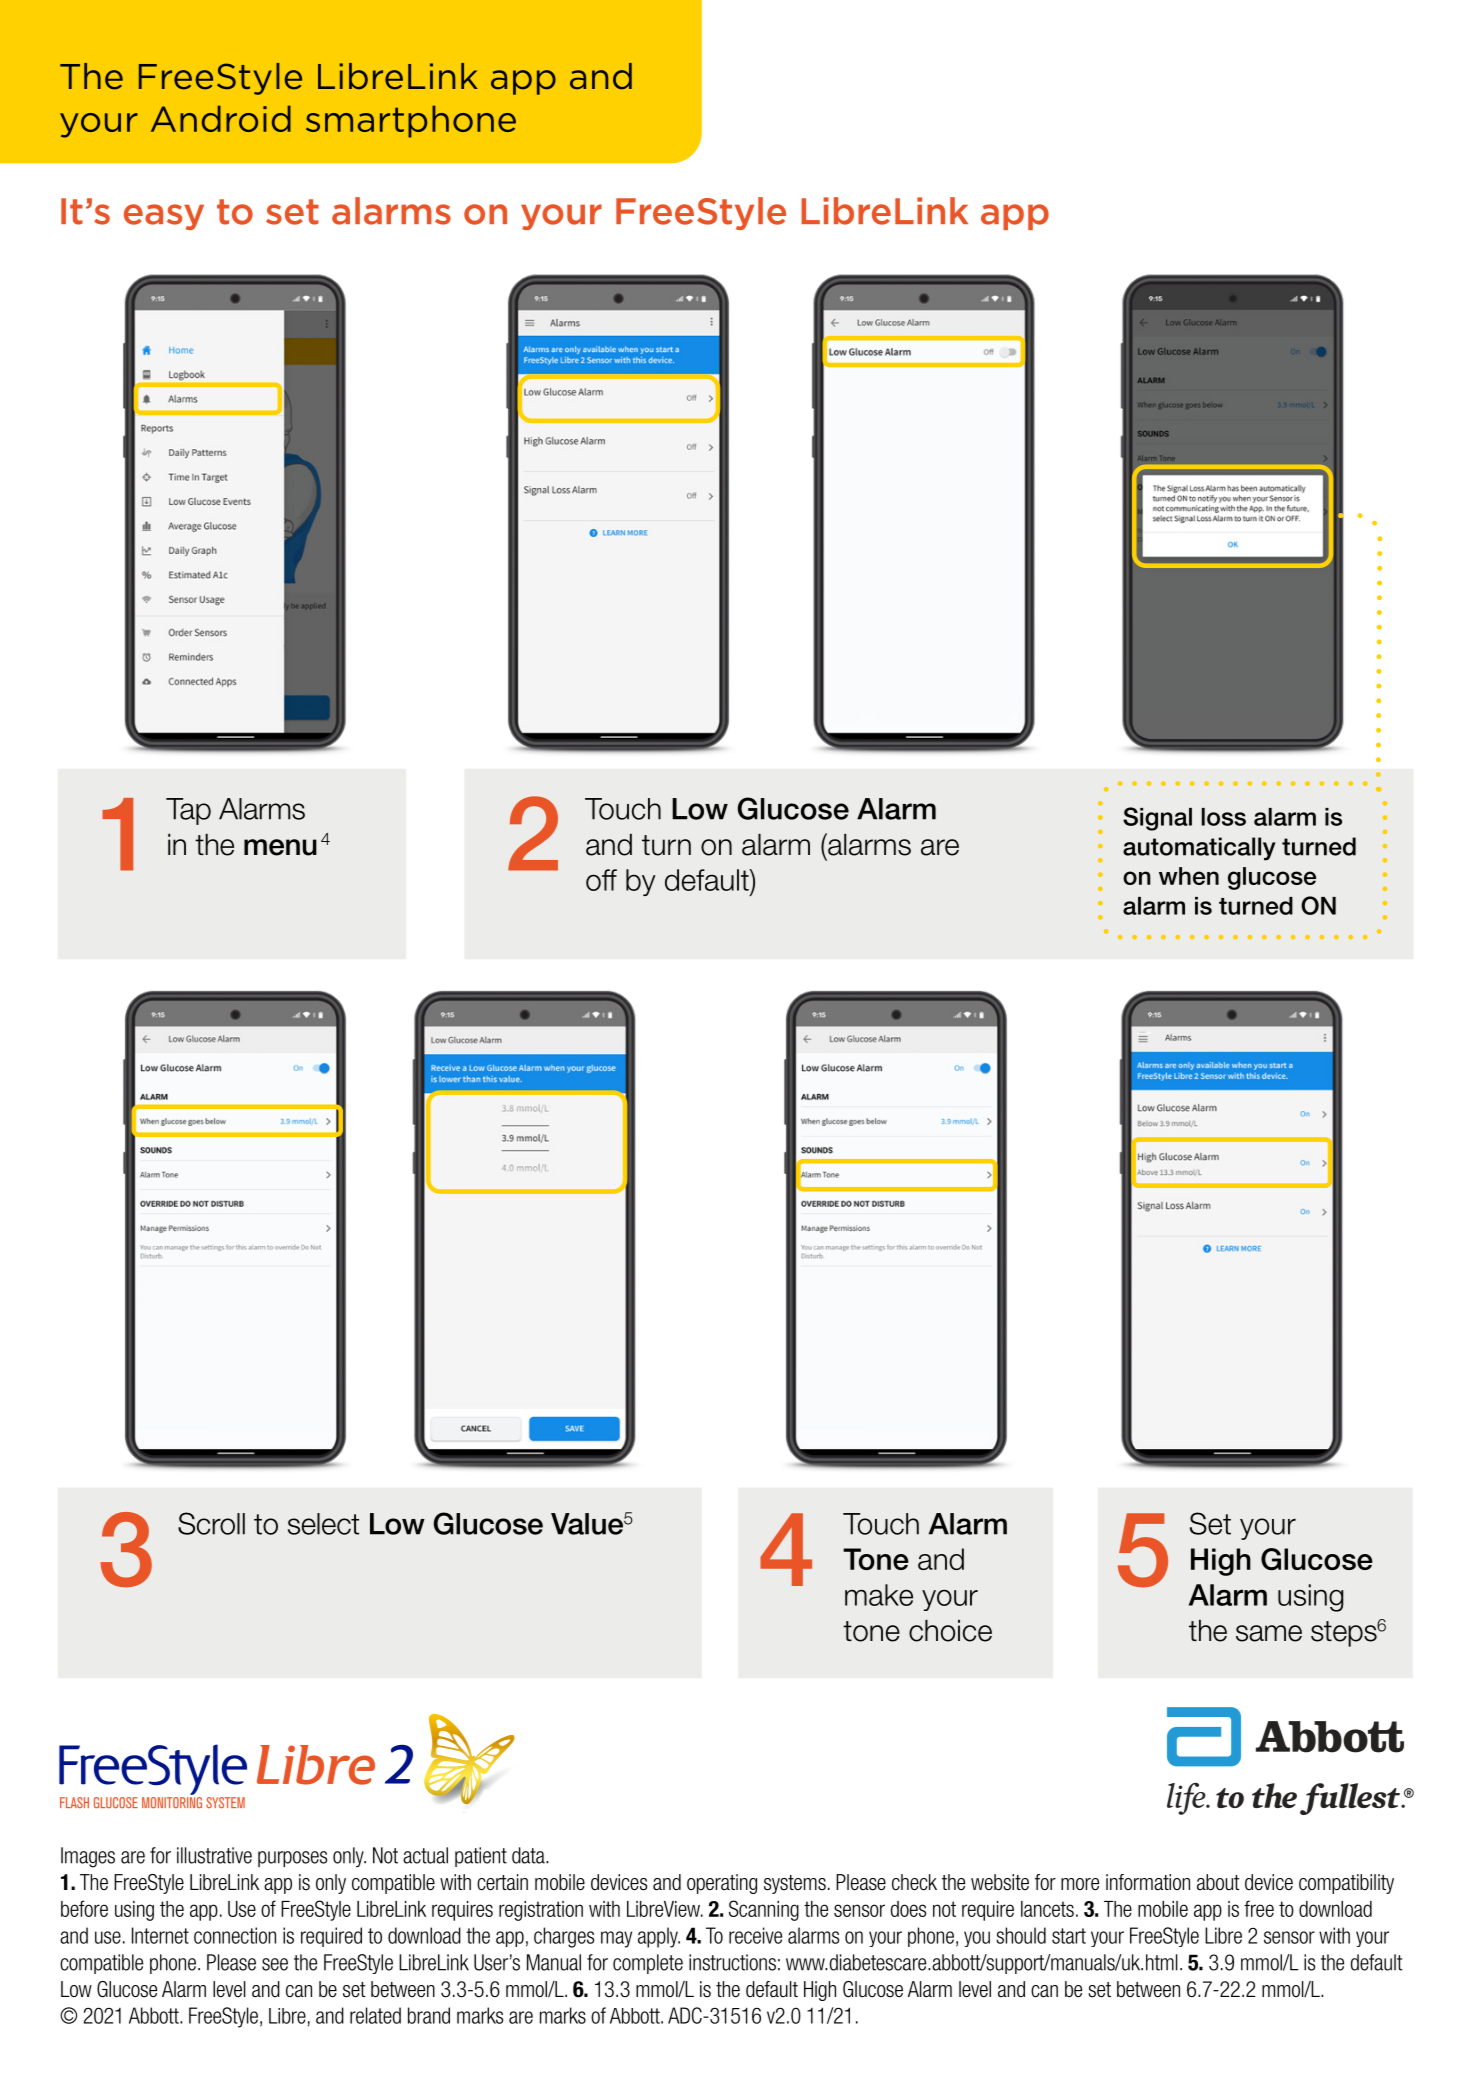  What do you see at coordinates (1189, 876) in the screenshot?
I see `when` at bounding box center [1189, 876].
